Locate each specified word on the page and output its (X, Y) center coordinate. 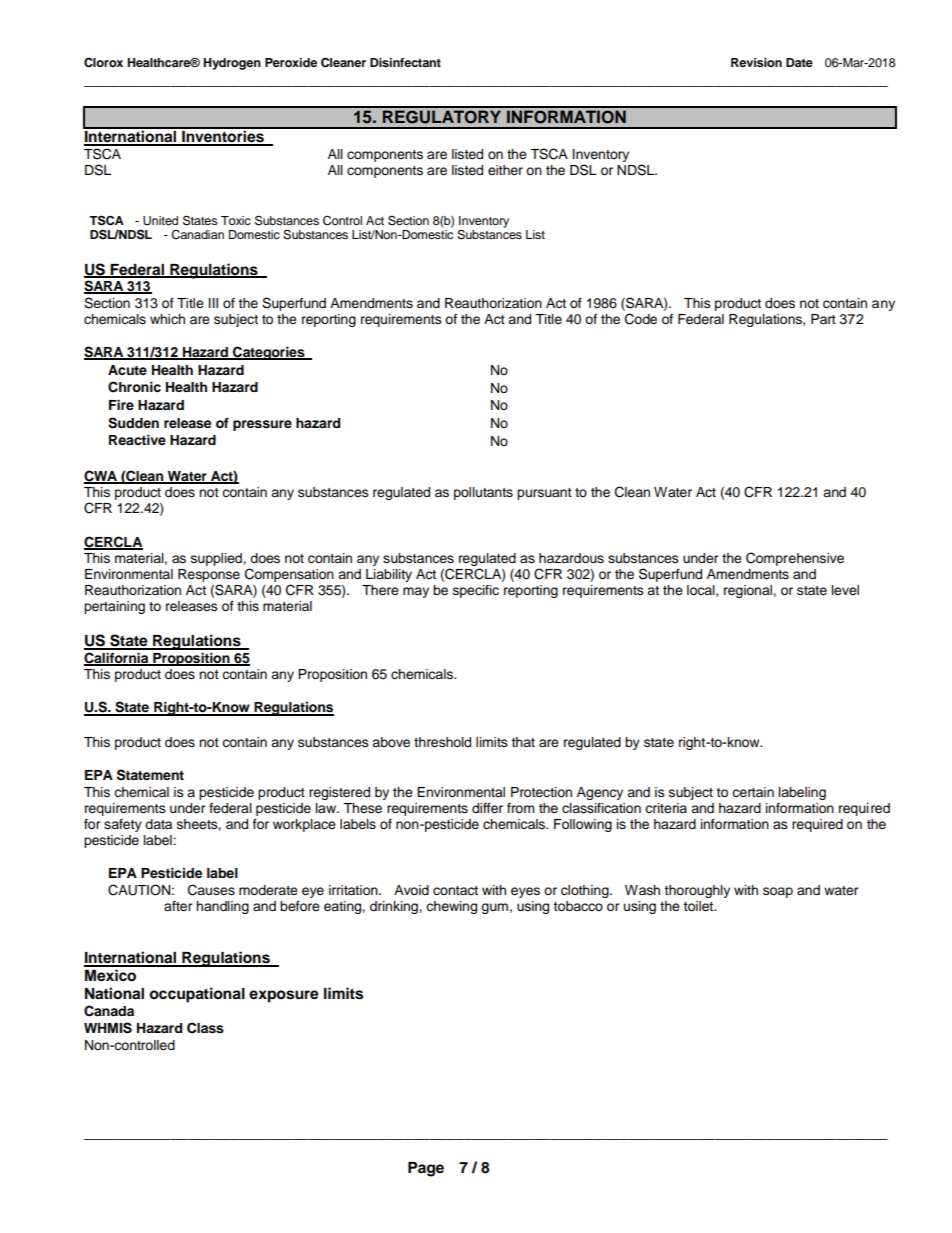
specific (476, 591)
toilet (699, 906)
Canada (109, 1011)
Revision (756, 62)
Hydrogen (232, 64)
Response (209, 575)
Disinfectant (405, 62)
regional (749, 591)
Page (426, 1169)
